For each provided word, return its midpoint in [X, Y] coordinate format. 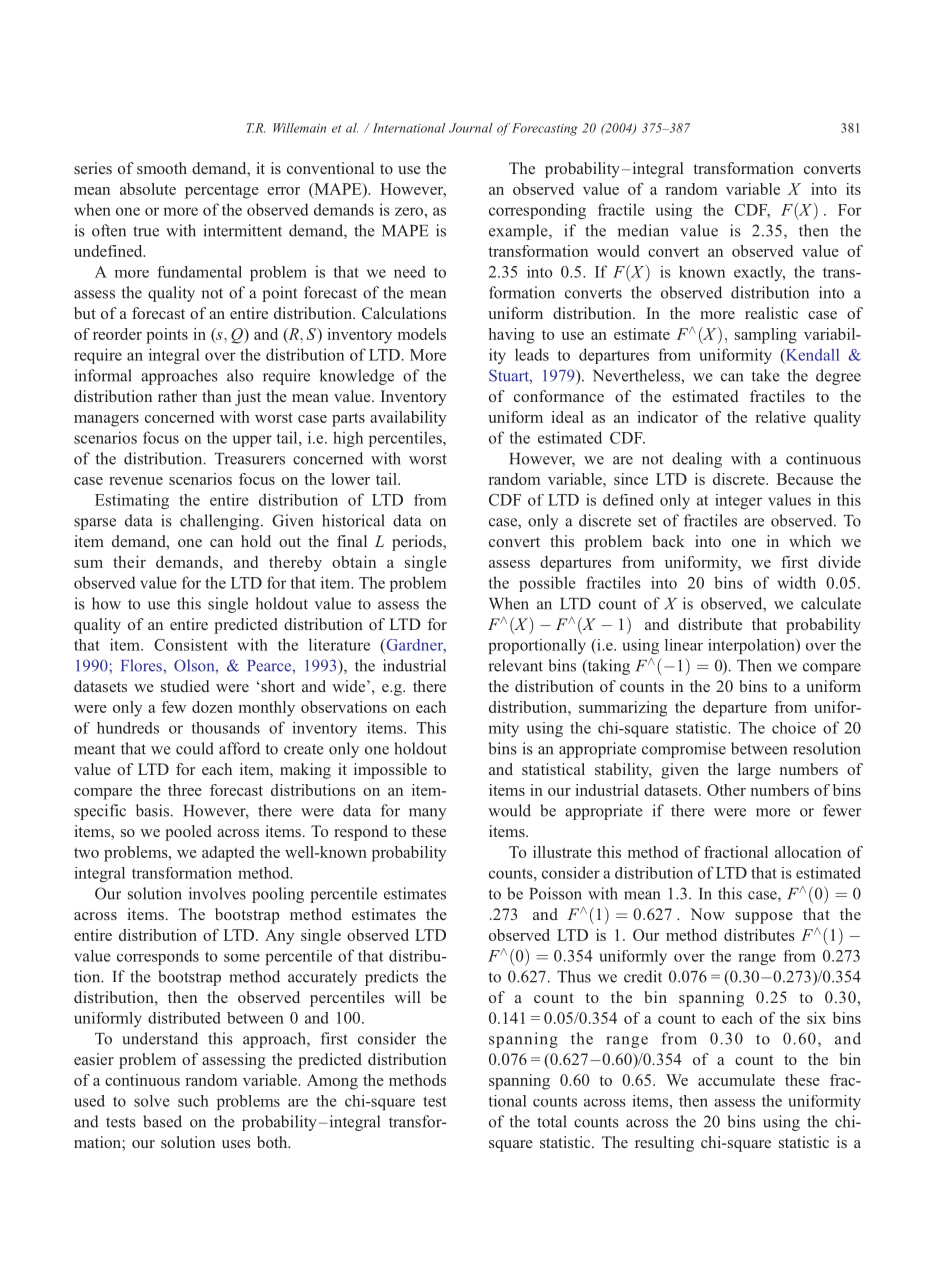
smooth [162, 168]
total [552, 1121]
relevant [515, 665]
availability [408, 419]
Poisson [555, 893]
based [162, 1121]
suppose [764, 918]
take [766, 375]
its [853, 189]
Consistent [191, 645]
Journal [471, 128]
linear [684, 645]
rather [177, 396]
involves [217, 893]
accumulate [736, 1080]
